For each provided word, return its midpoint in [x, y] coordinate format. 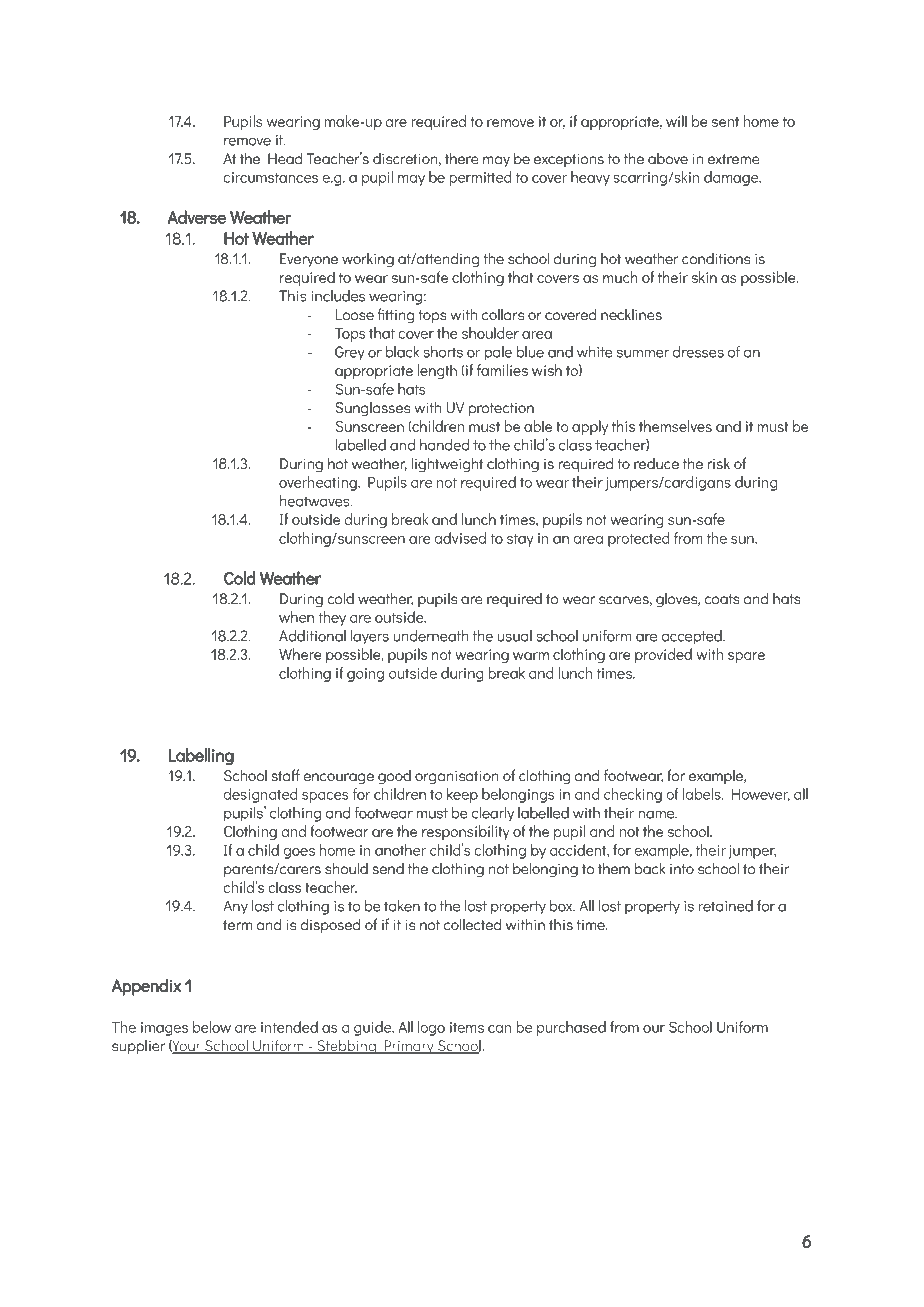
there [462, 158]
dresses [698, 352]
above [668, 159]
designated [261, 795]
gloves [677, 600]
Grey [350, 353]
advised [460, 538]
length [437, 371]
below [212, 1027]
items [467, 1027]
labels [703, 794]
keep [462, 795]
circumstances [270, 177]
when [296, 617]
